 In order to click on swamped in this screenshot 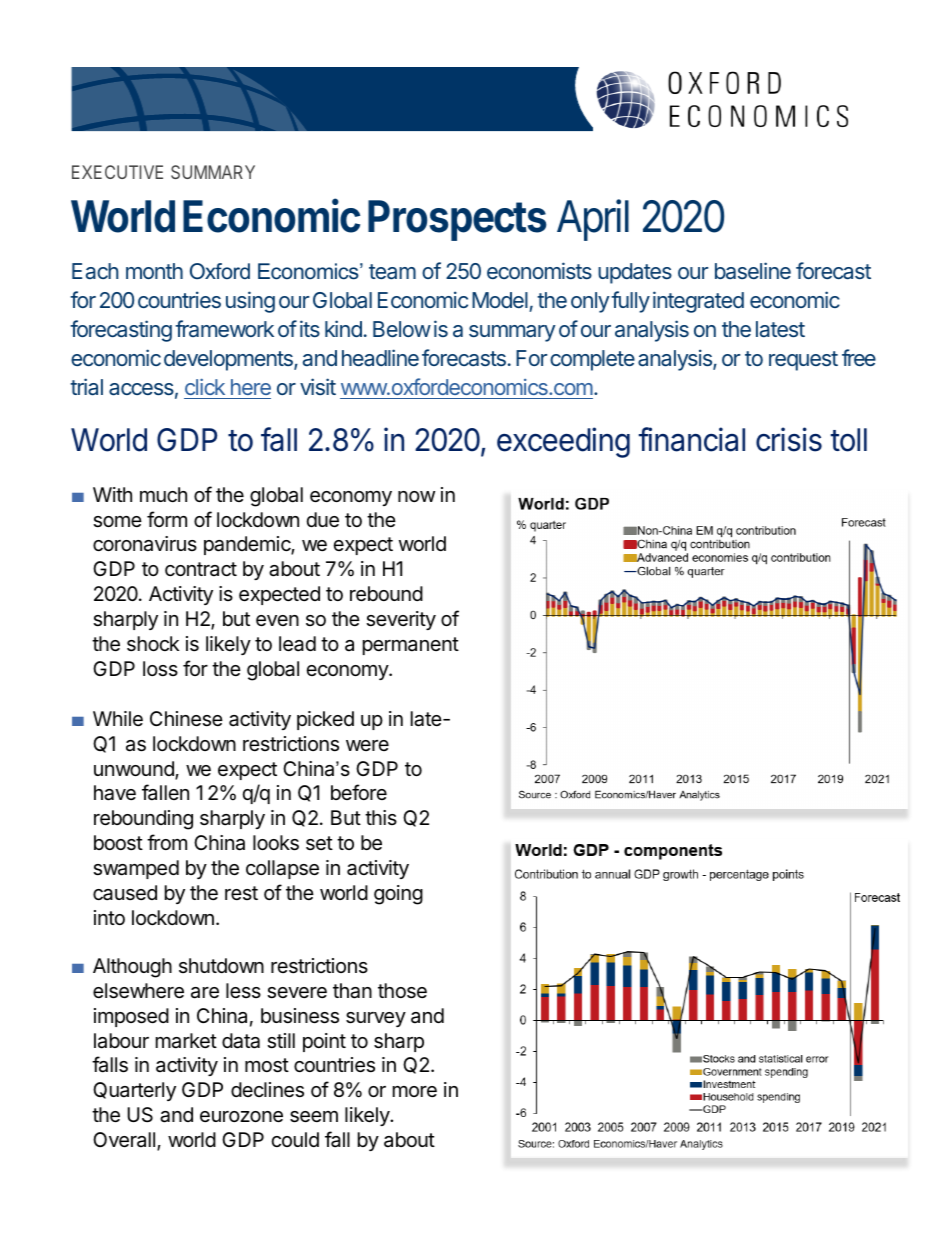, I will do `click(136, 869)`.
